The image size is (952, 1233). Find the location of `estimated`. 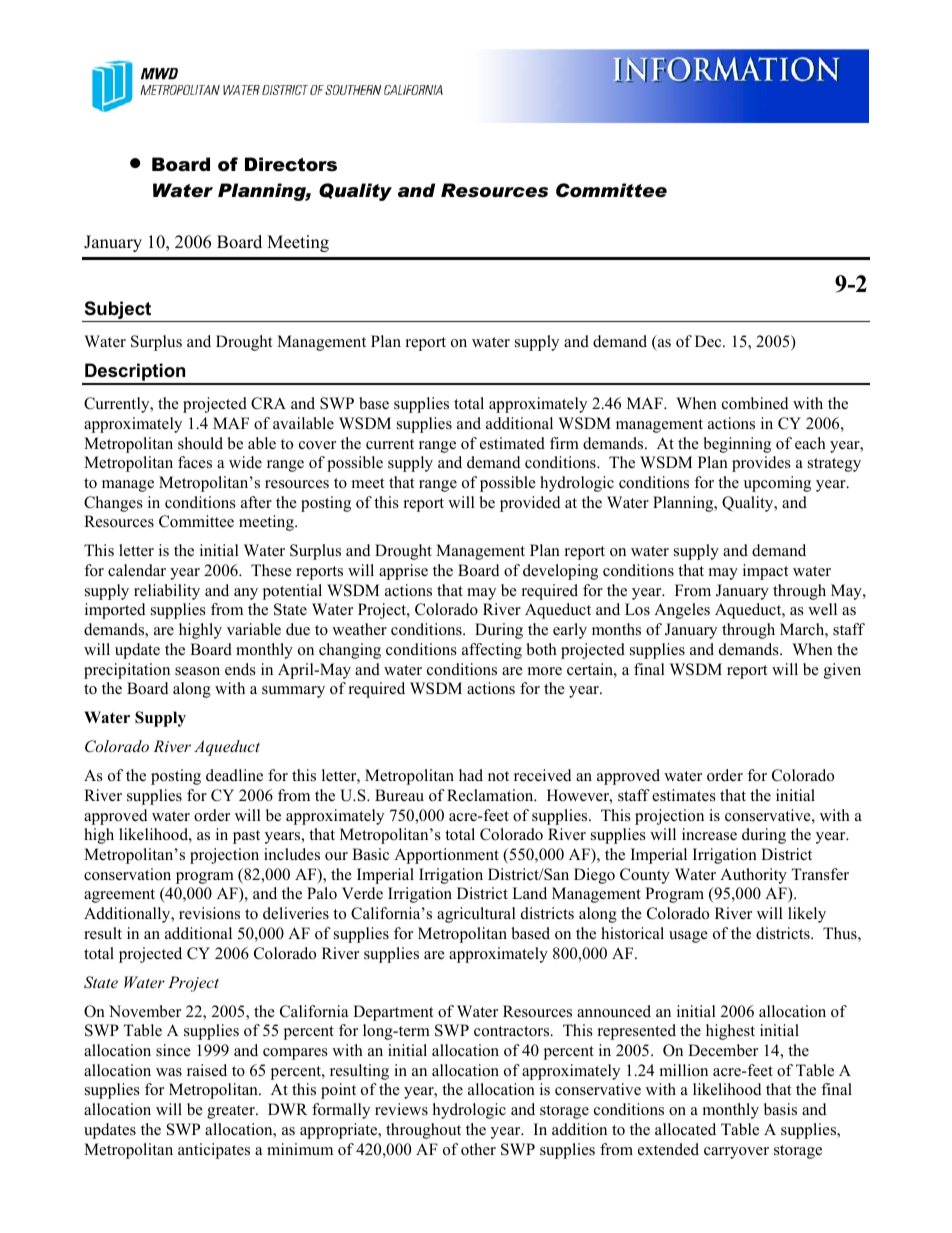

estimated is located at coordinates (512, 443).
